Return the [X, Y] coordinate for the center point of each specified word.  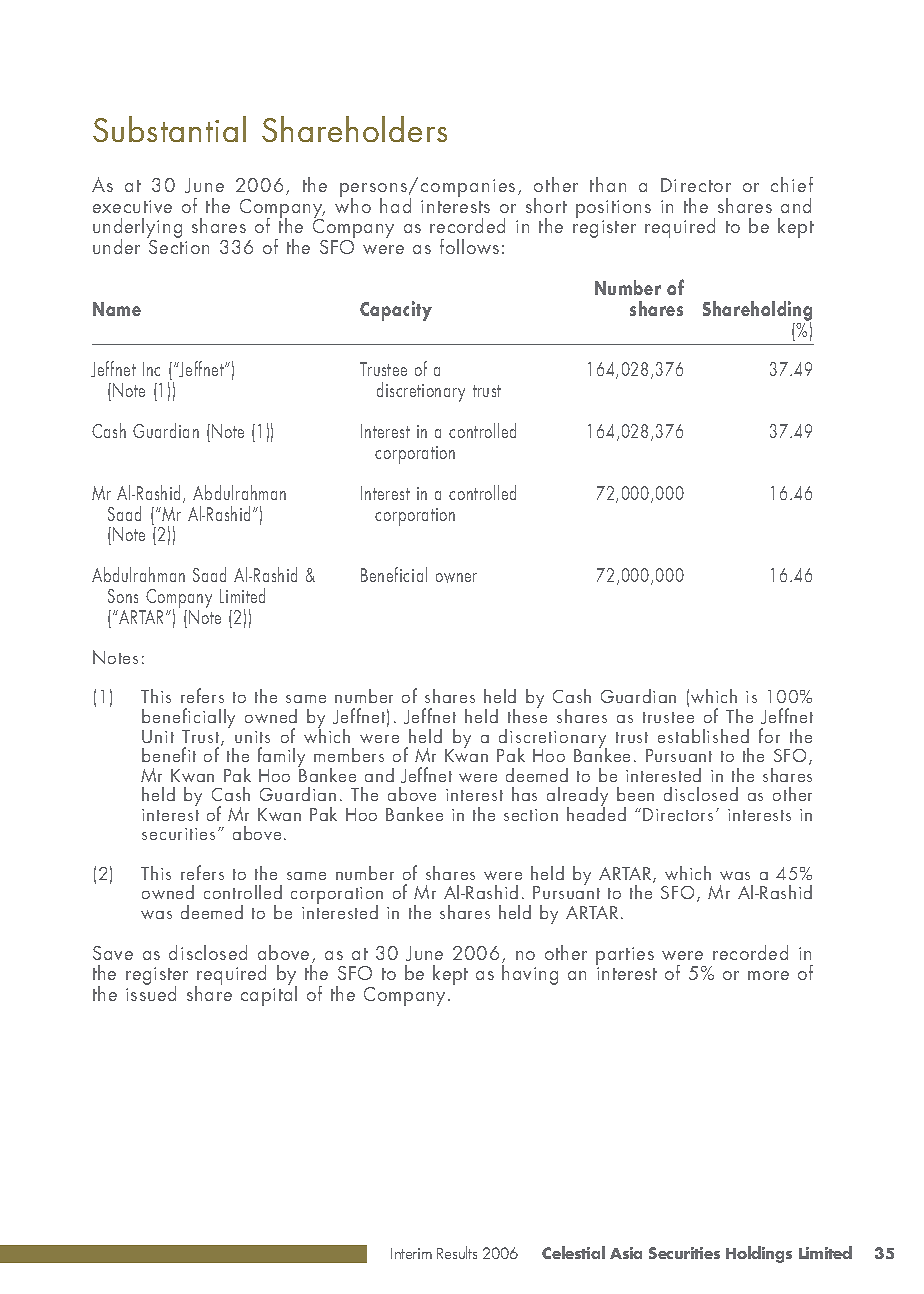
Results [457, 1252]
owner [456, 578]
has [524, 794]
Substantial [169, 129]
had [395, 205]
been [635, 794]
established [703, 736]
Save [113, 953]
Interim [411, 1253]
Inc [151, 369]
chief [792, 184]
